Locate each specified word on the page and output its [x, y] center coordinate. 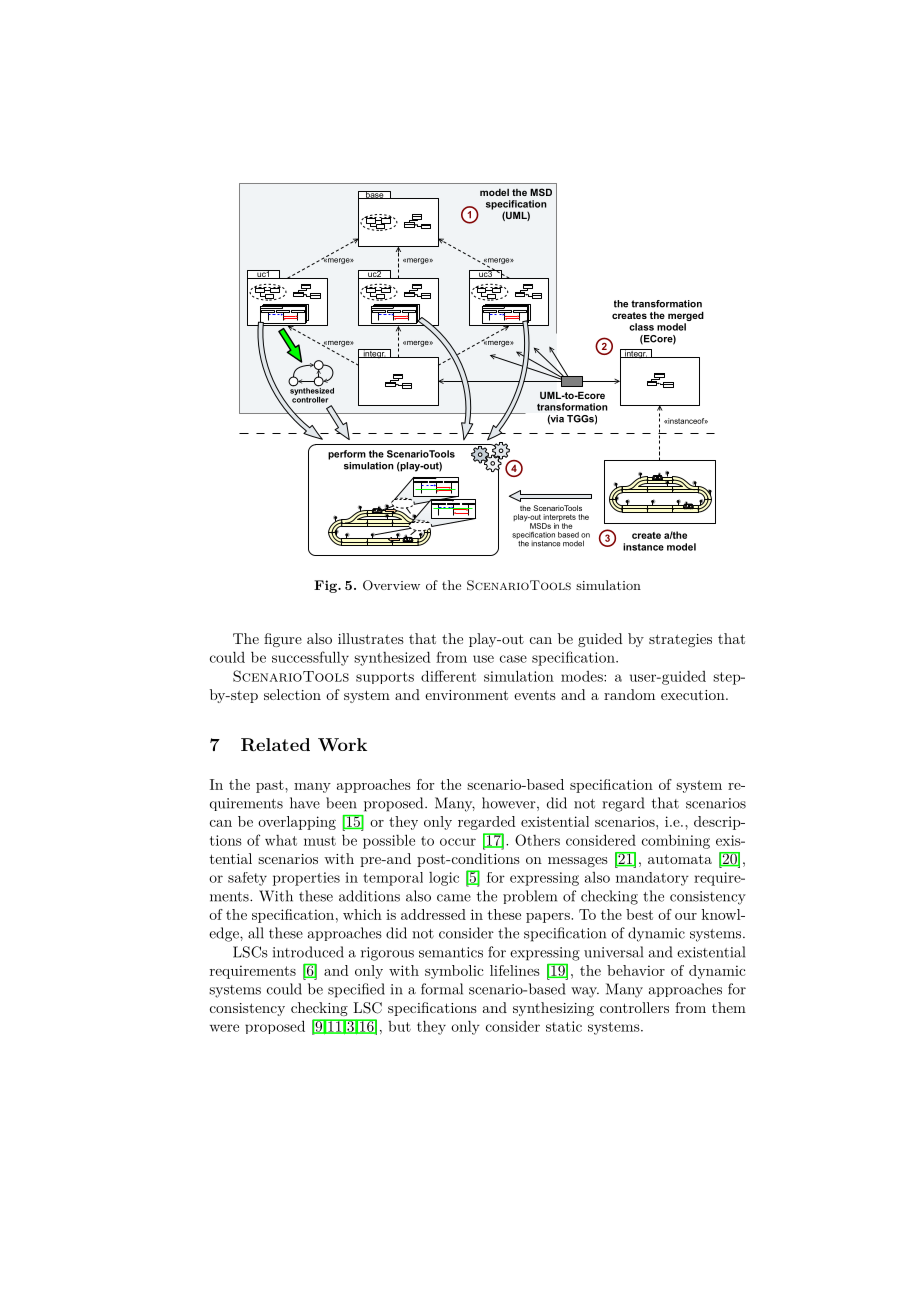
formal [442, 989]
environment [466, 695]
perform [347, 455]
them [729, 1007]
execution [693, 695]
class [641, 327]
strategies [680, 640]
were [224, 1028]
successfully [310, 658]
